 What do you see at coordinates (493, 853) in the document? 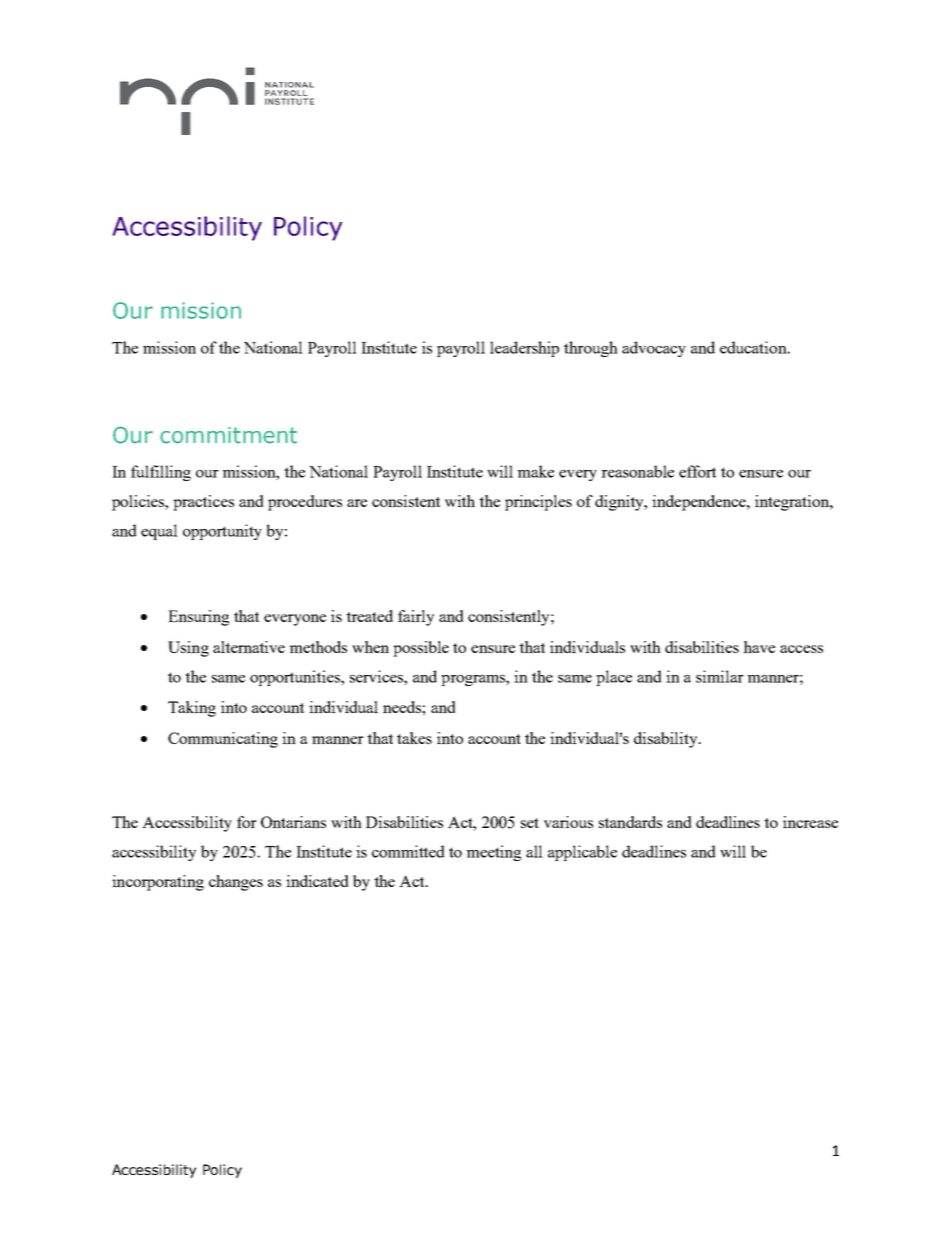
I see `meeting` at bounding box center [493, 853].
